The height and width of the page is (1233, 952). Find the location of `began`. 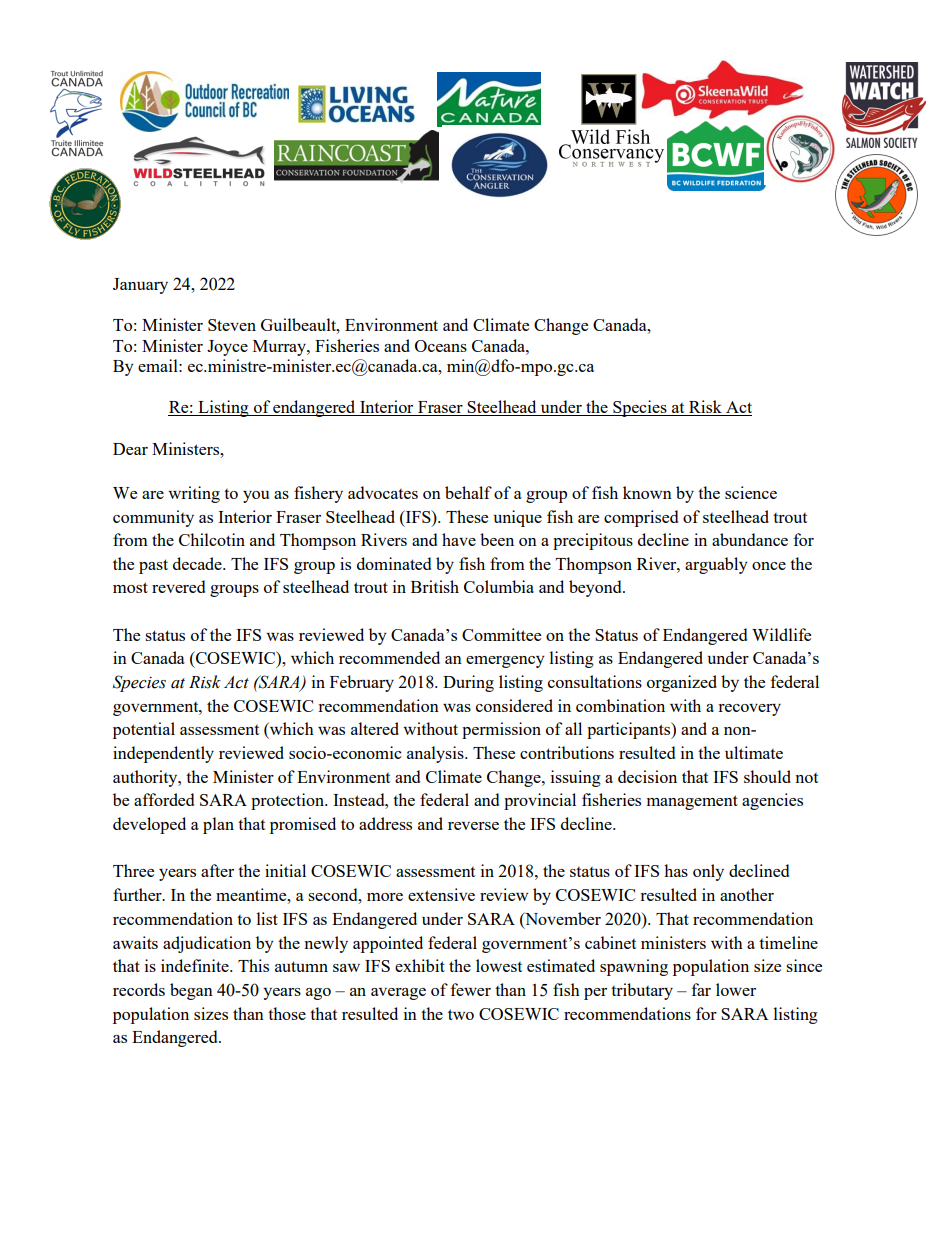

began is located at coordinates (191, 991).
